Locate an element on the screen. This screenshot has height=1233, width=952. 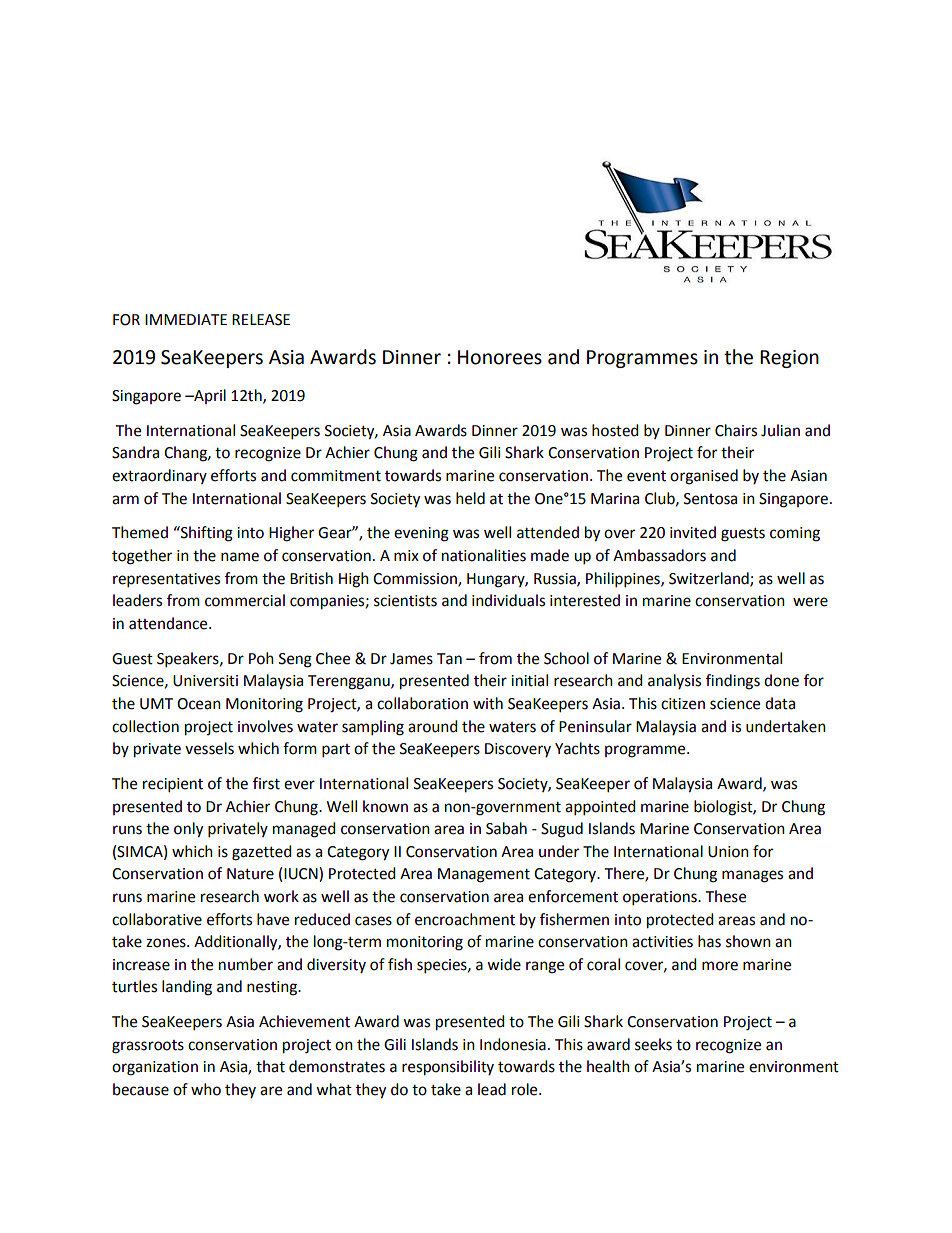
held is located at coordinates (470, 498).
